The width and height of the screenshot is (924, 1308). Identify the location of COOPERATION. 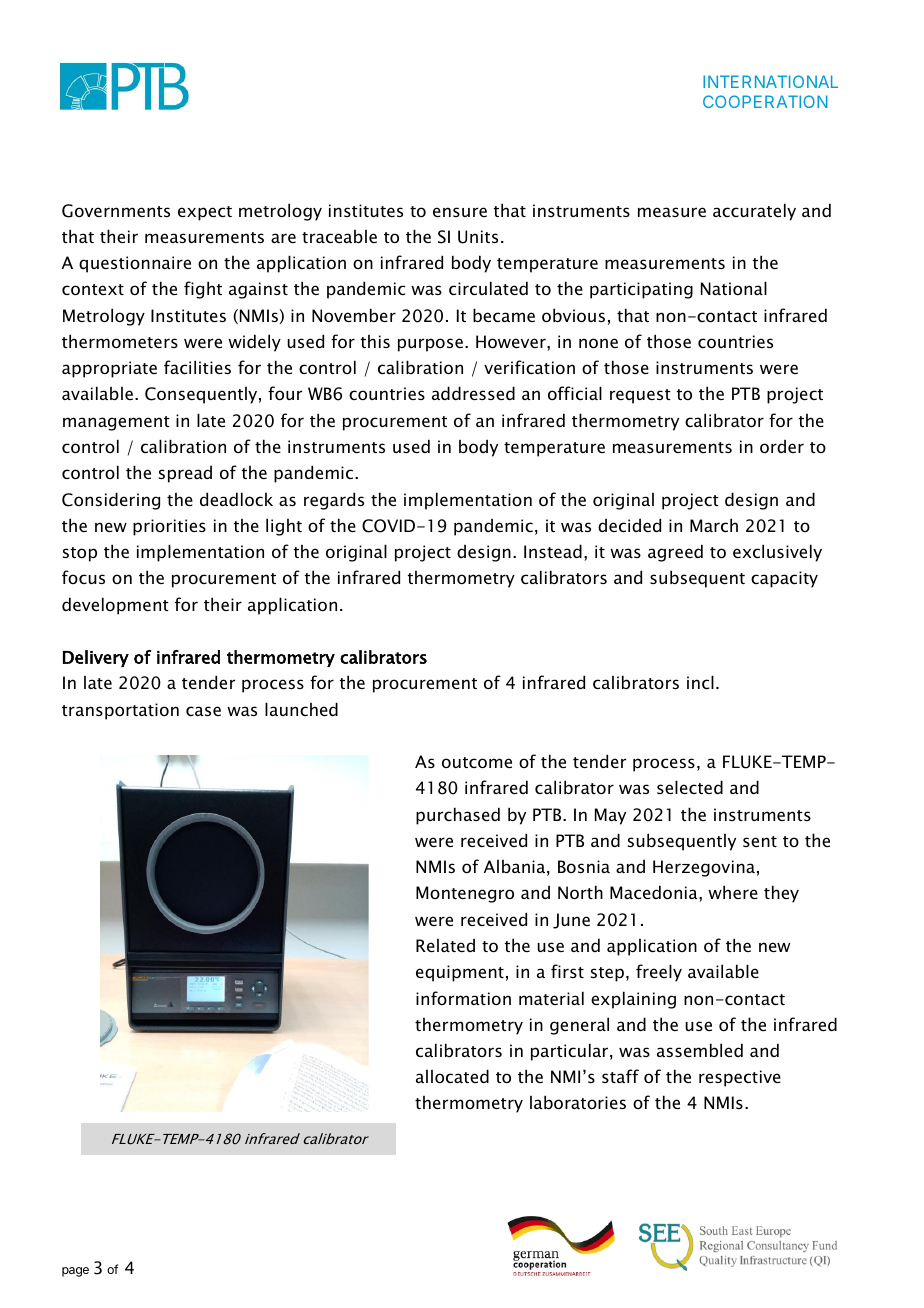
(765, 101).
